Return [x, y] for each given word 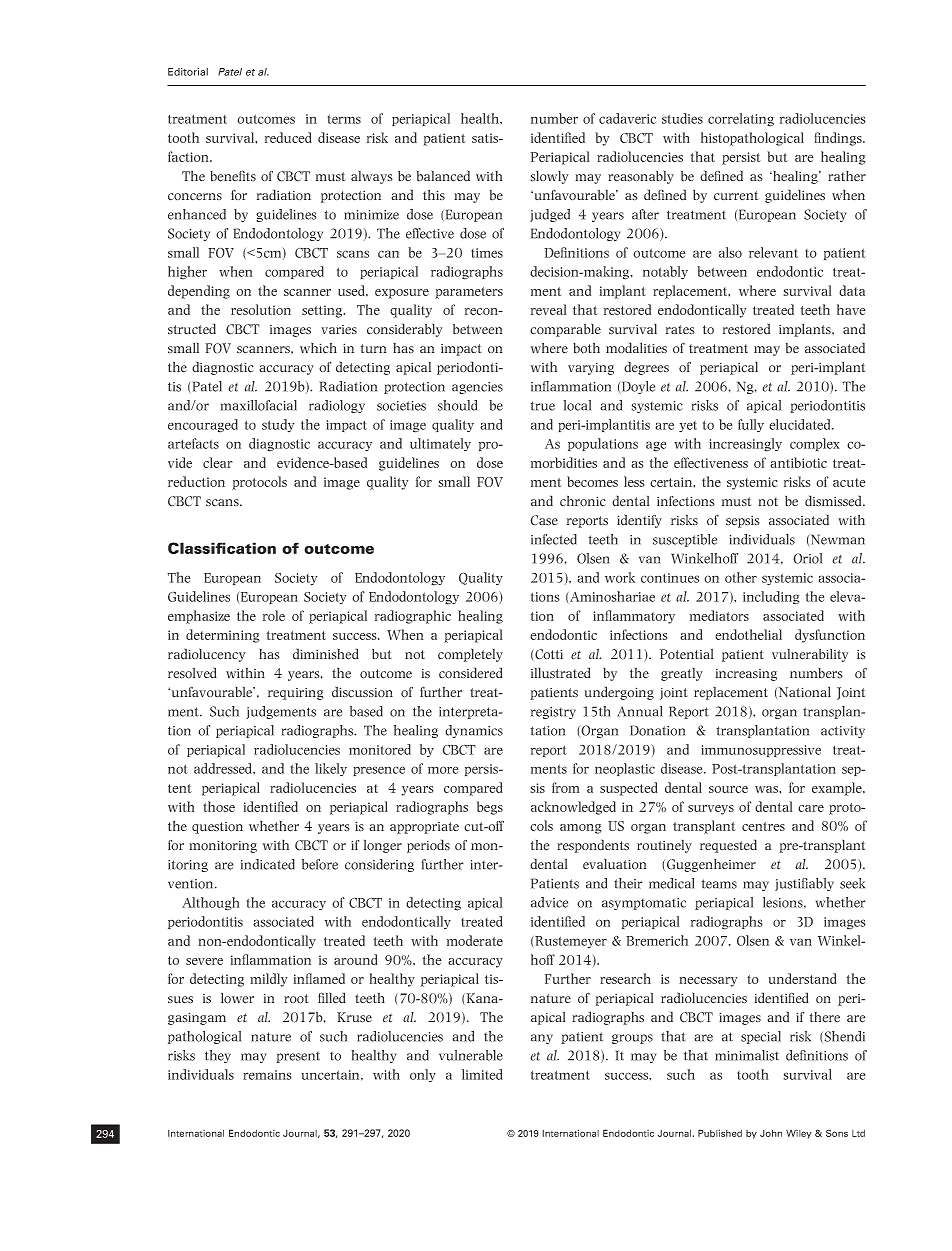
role [274, 615]
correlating [741, 120]
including [771, 598]
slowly [549, 177]
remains [267, 1075]
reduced [288, 137]
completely [470, 655]
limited [482, 1074]
